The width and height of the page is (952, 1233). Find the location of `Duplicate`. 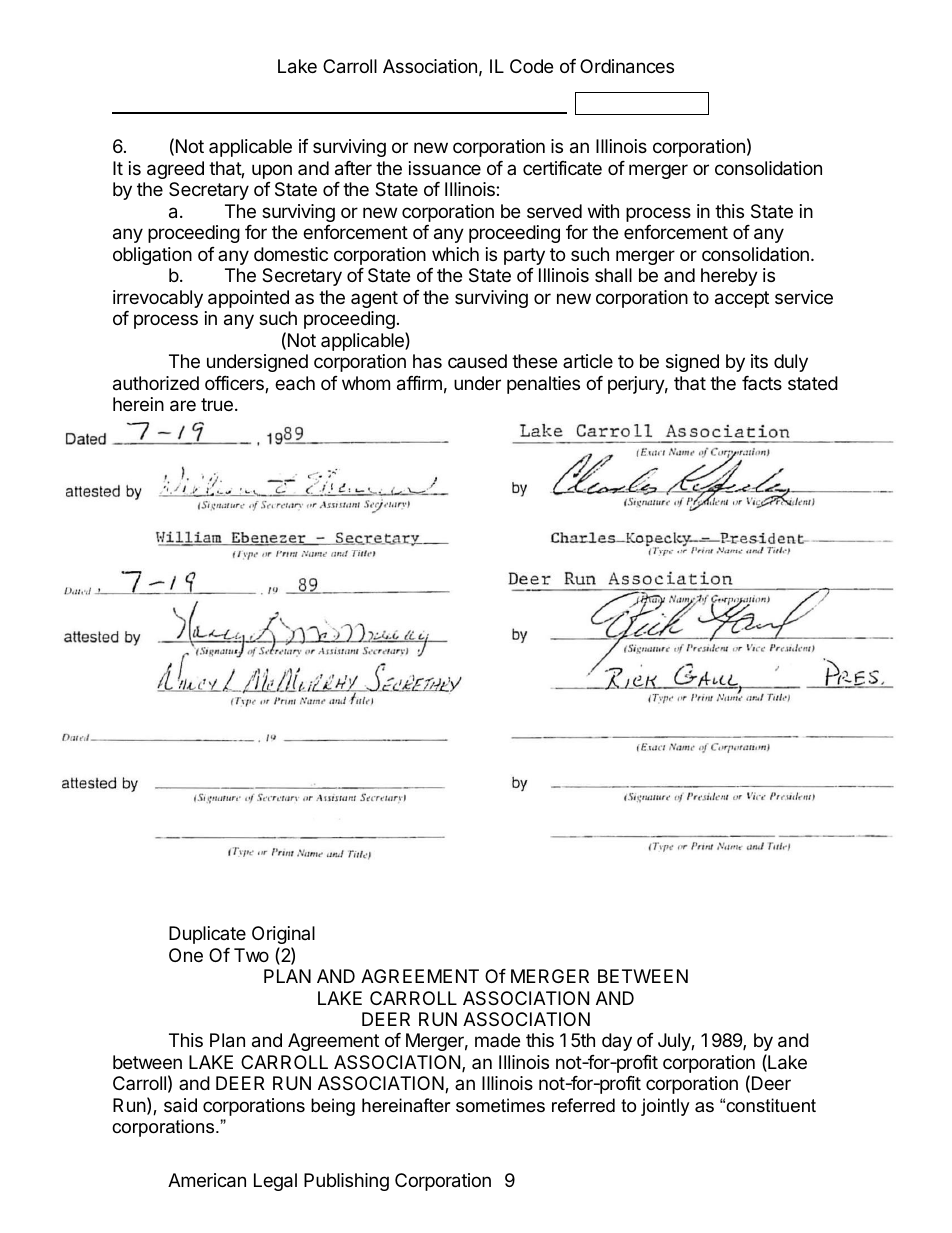

Duplicate is located at coordinates (207, 935).
